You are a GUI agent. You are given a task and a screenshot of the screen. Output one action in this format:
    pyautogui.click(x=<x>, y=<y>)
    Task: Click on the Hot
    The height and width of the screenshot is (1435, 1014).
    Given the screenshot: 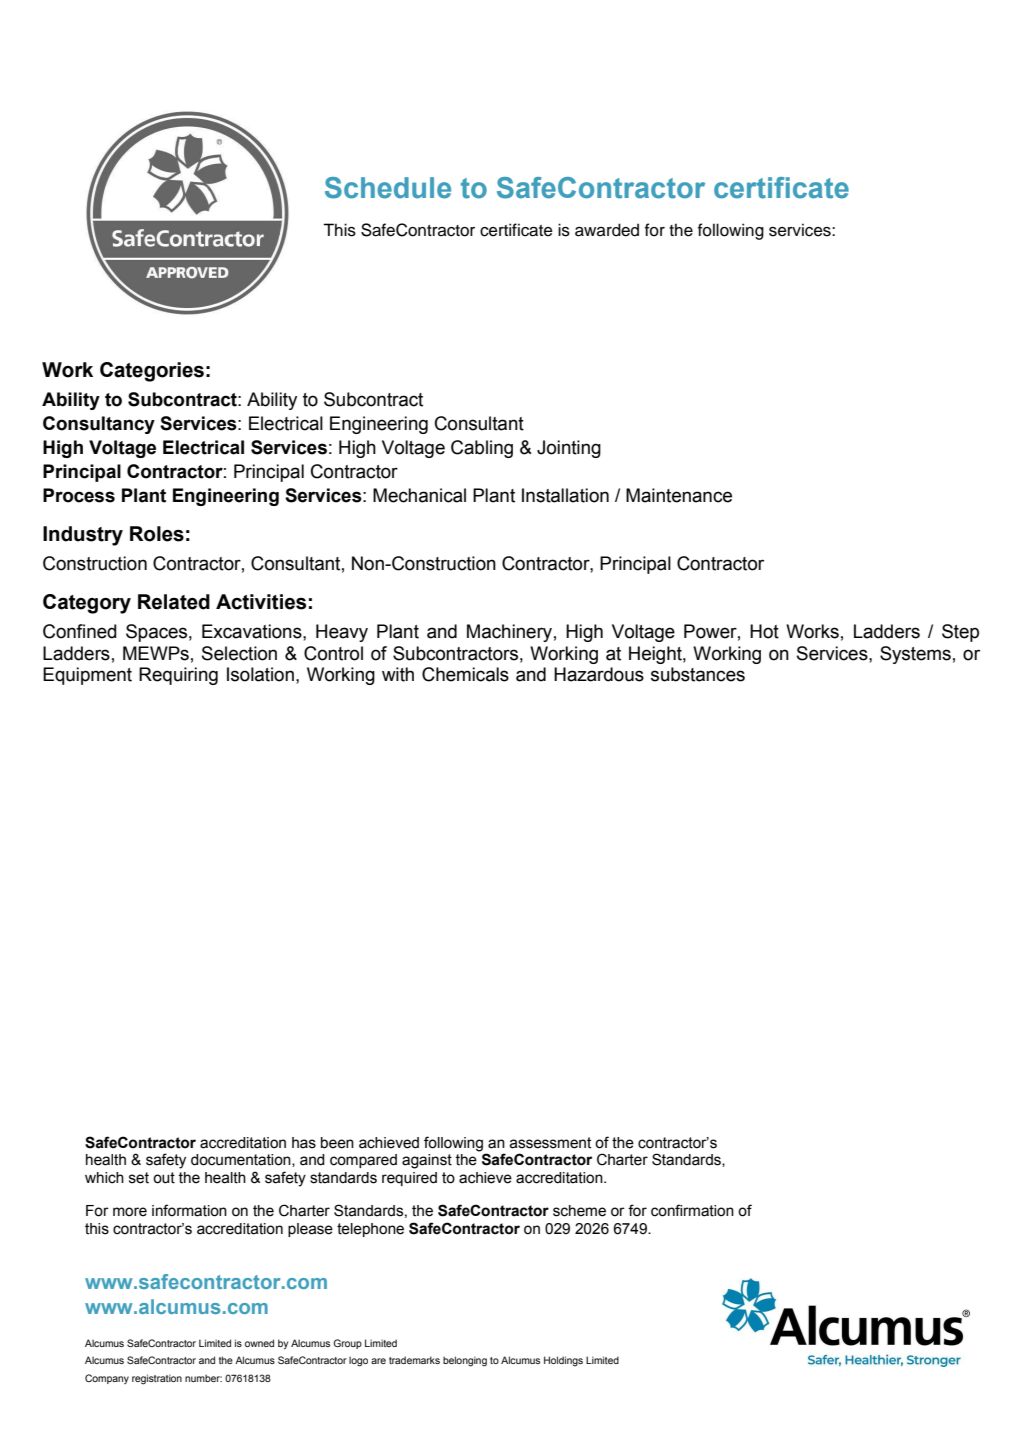 What is the action you would take?
    pyautogui.click(x=764, y=631)
